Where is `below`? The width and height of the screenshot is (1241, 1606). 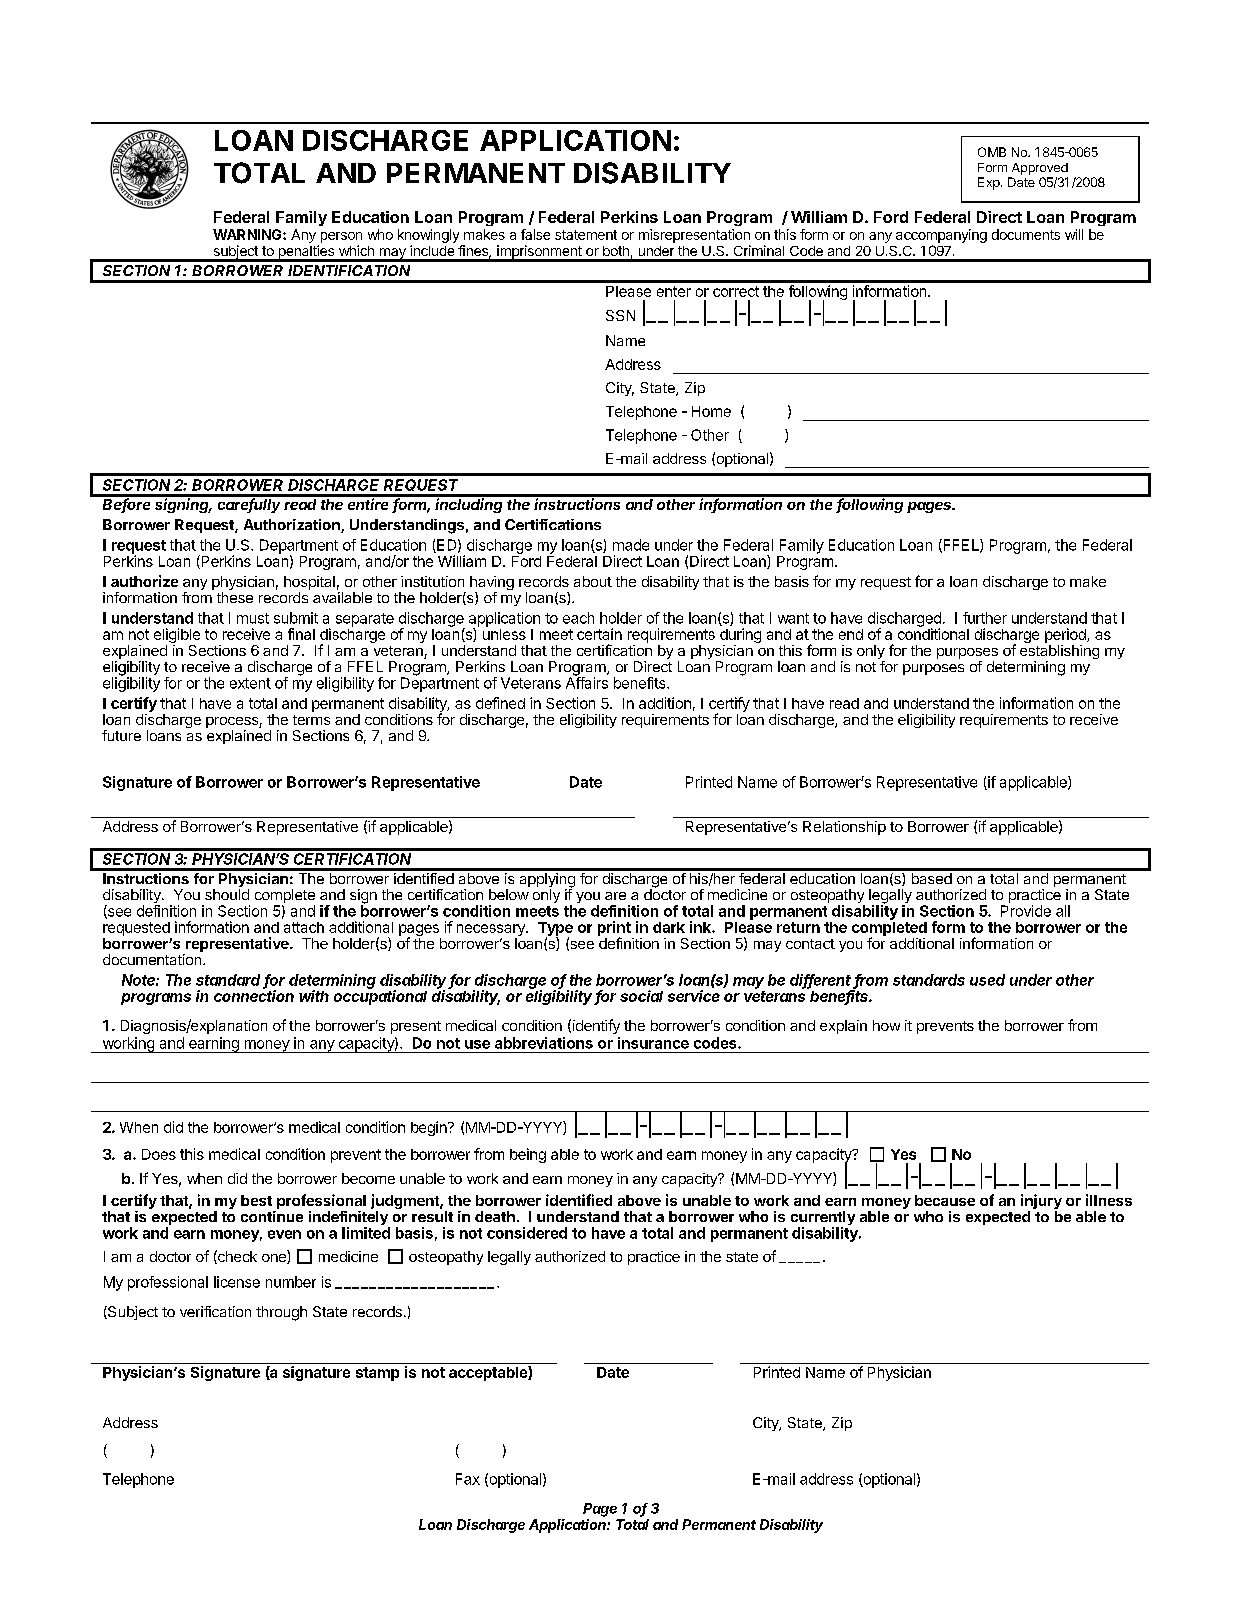 below is located at coordinates (509, 894).
